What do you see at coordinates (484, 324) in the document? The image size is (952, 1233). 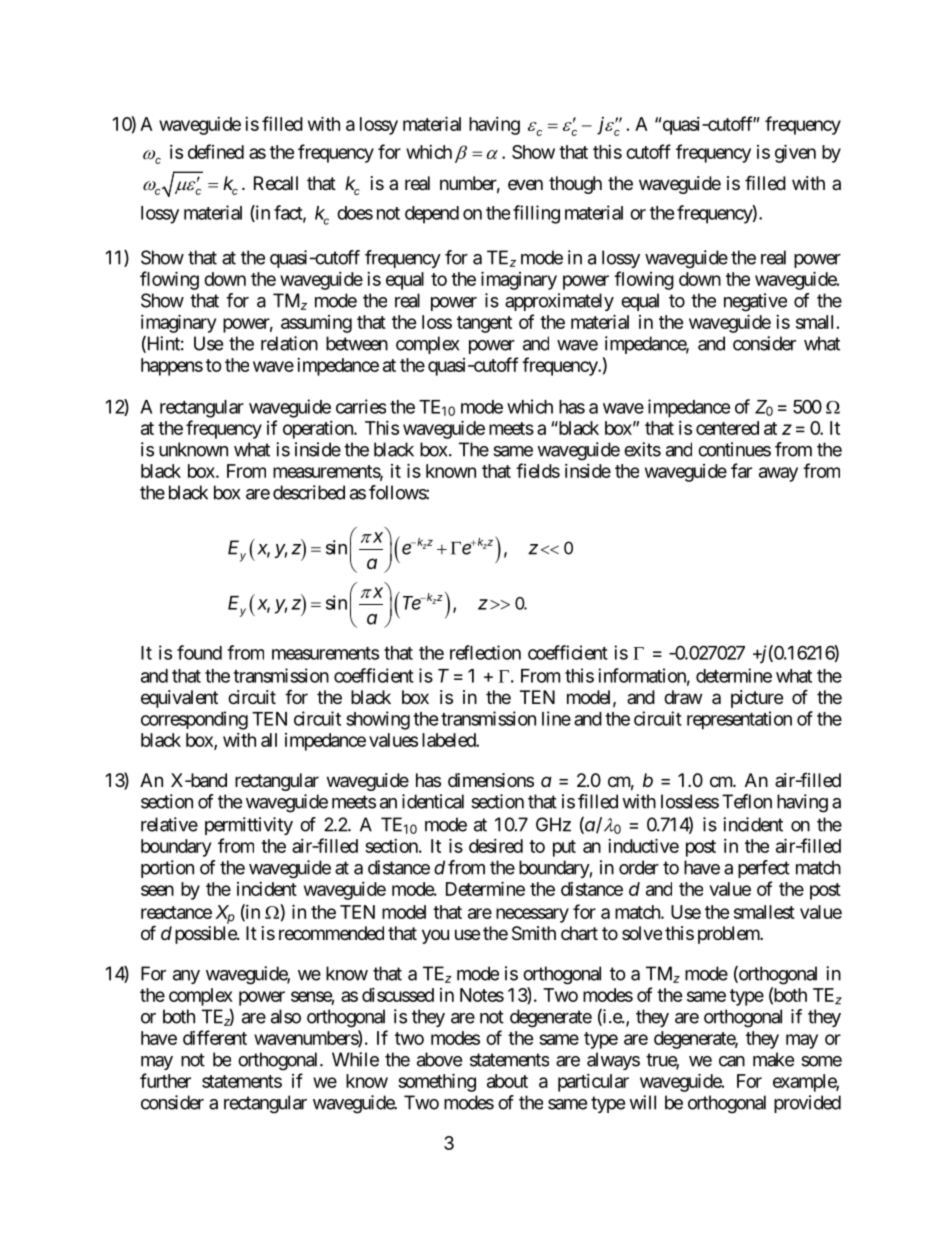 I see `tangent` at bounding box center [484, 324].
